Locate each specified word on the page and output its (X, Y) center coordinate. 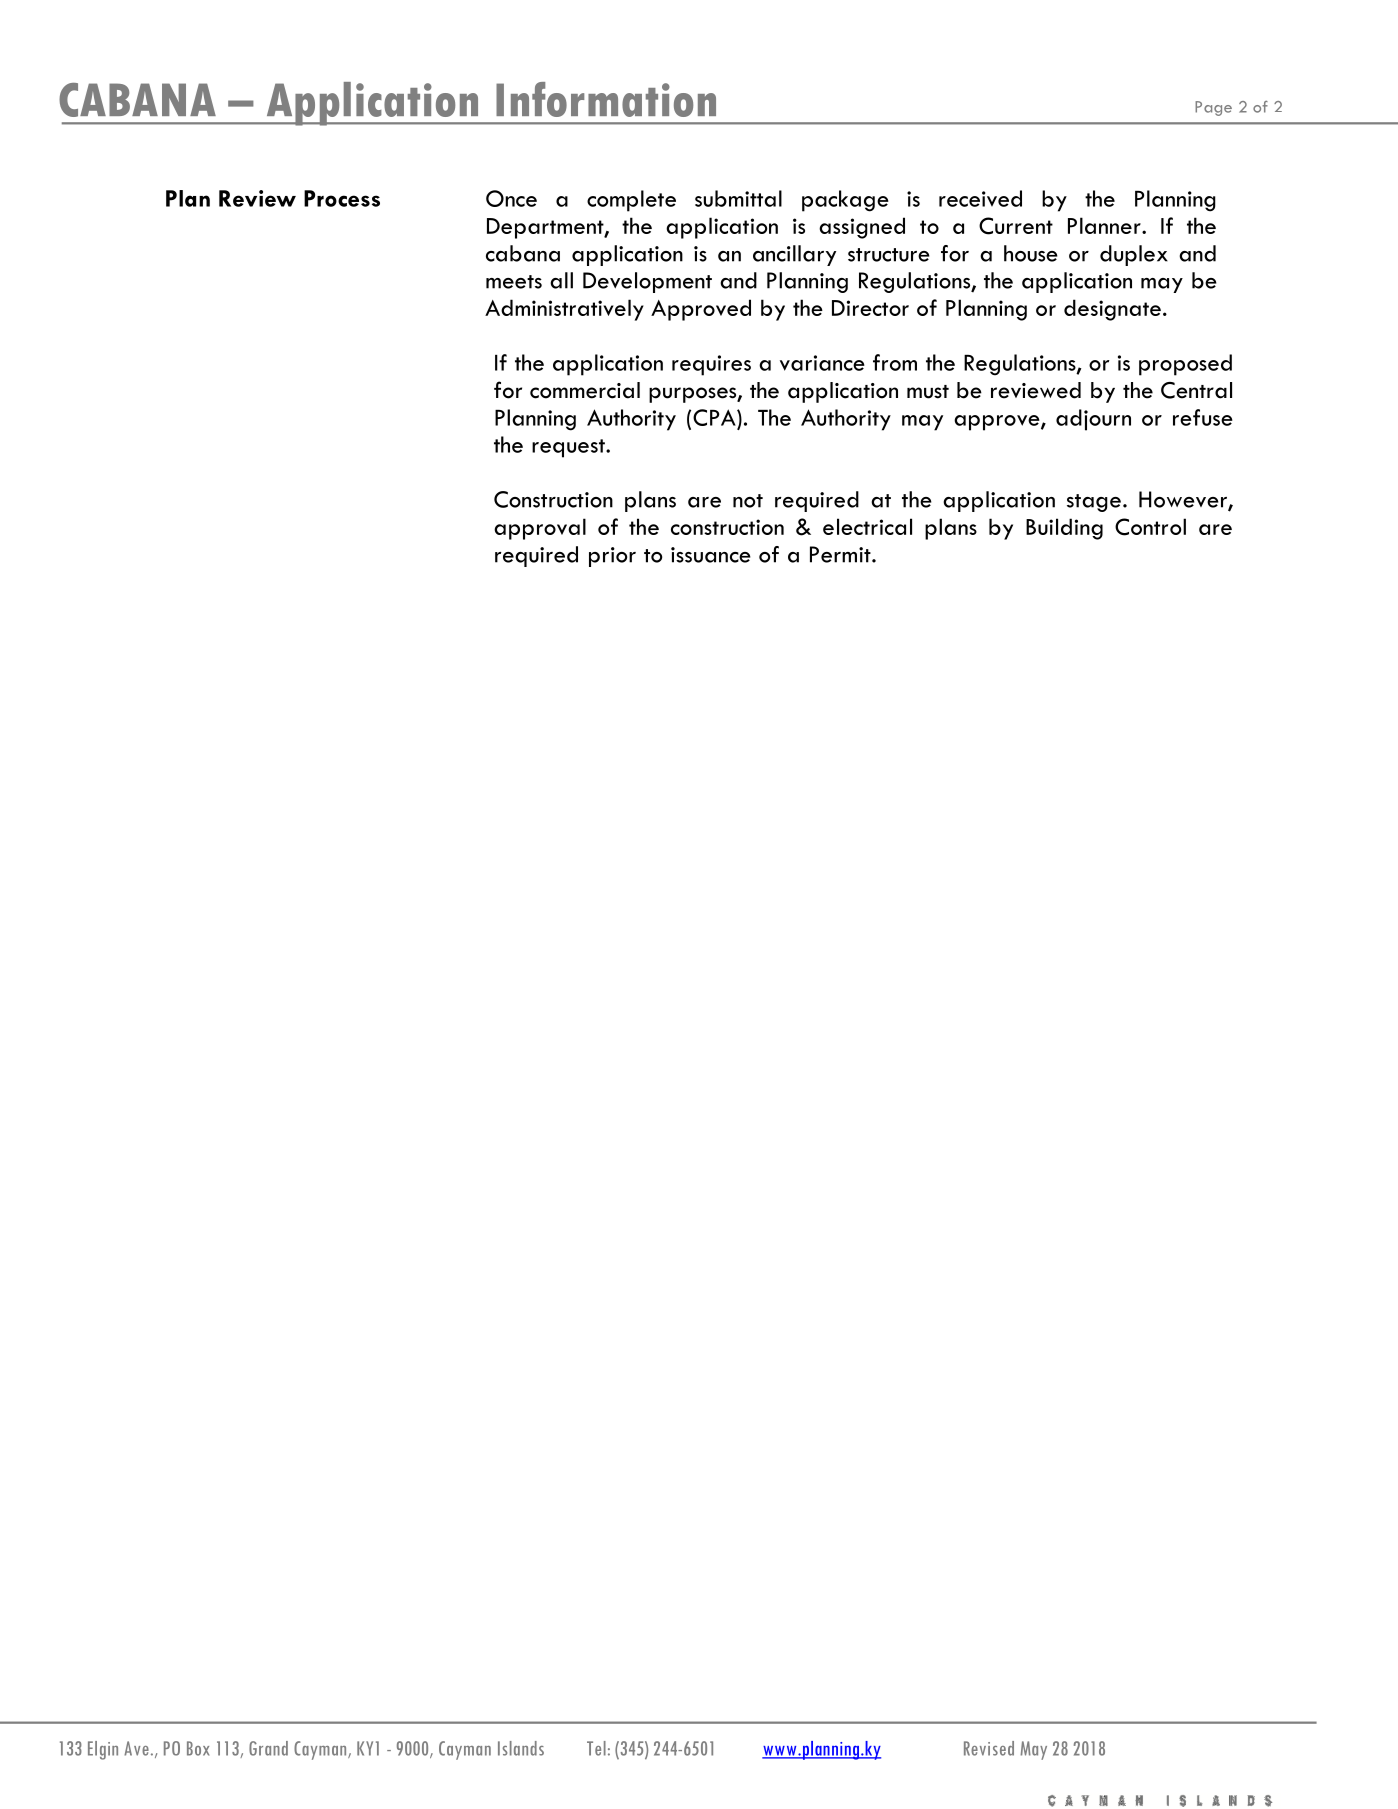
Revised (989, 1748)
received (980, 198)
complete (631, 201)
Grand (268, 1748)
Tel (596, 1748)
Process (342, 198)
